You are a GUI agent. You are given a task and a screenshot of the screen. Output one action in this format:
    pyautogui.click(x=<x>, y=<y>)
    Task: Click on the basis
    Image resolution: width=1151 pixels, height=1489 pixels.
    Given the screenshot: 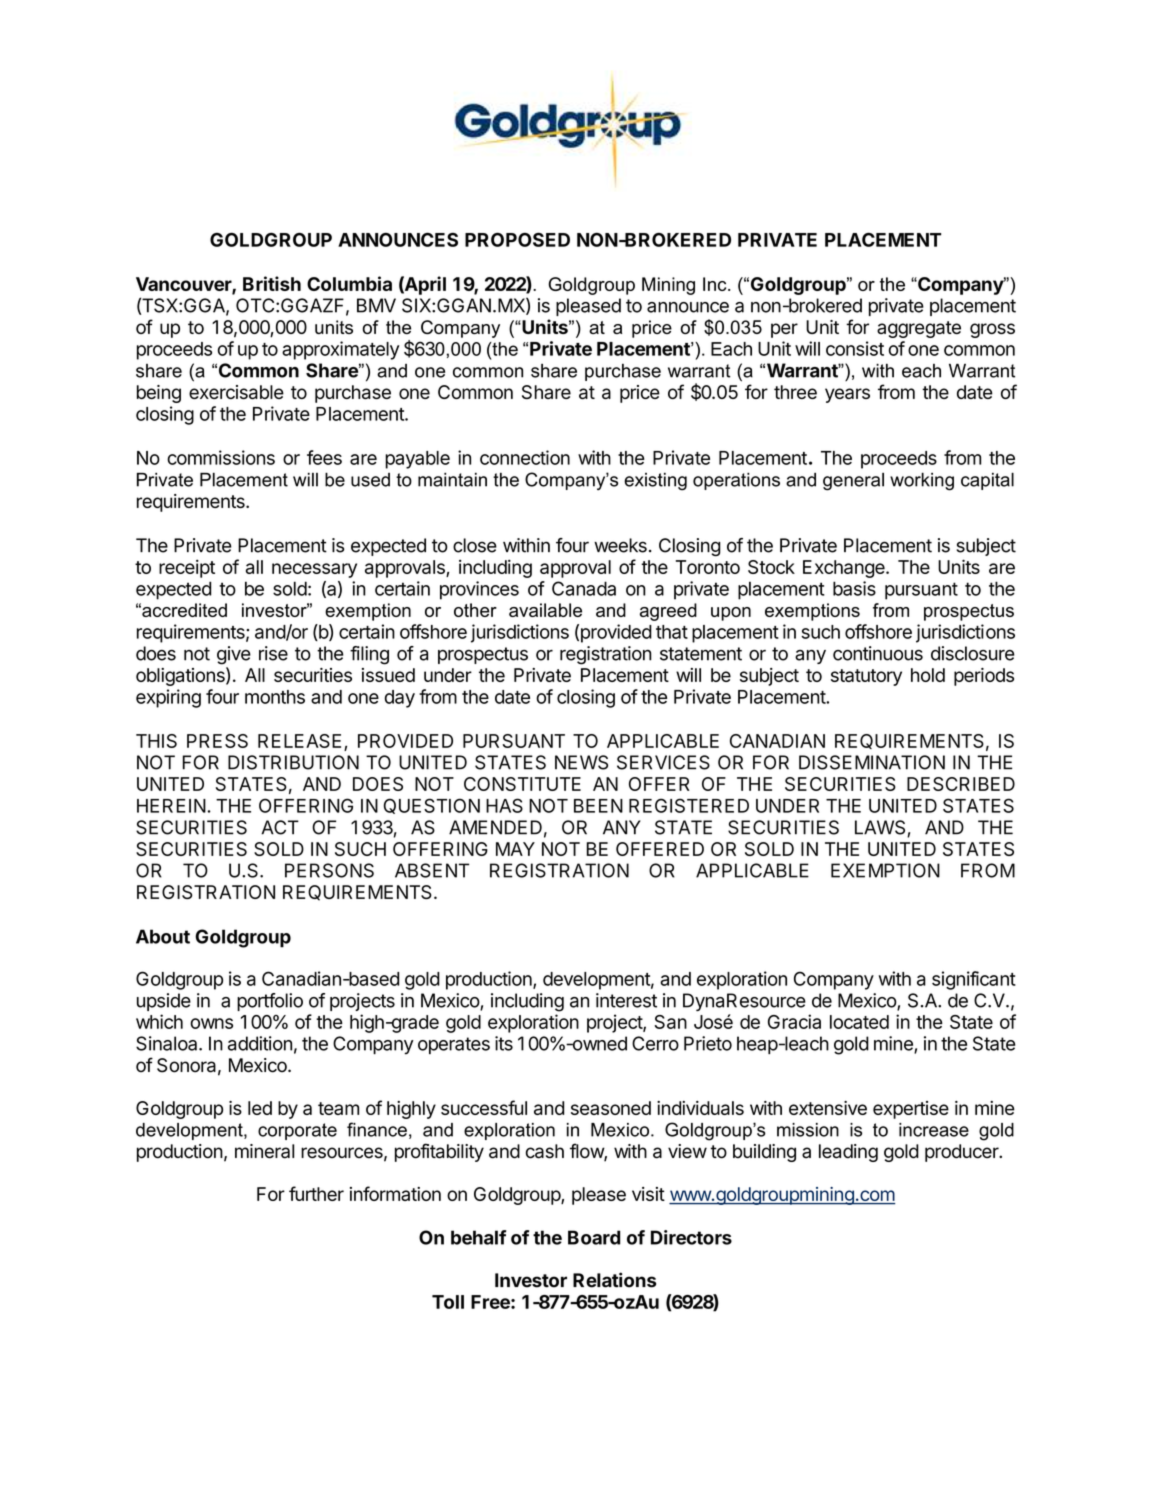 What is the action you would take?
    pyautogui.click(x=854, y=588)
